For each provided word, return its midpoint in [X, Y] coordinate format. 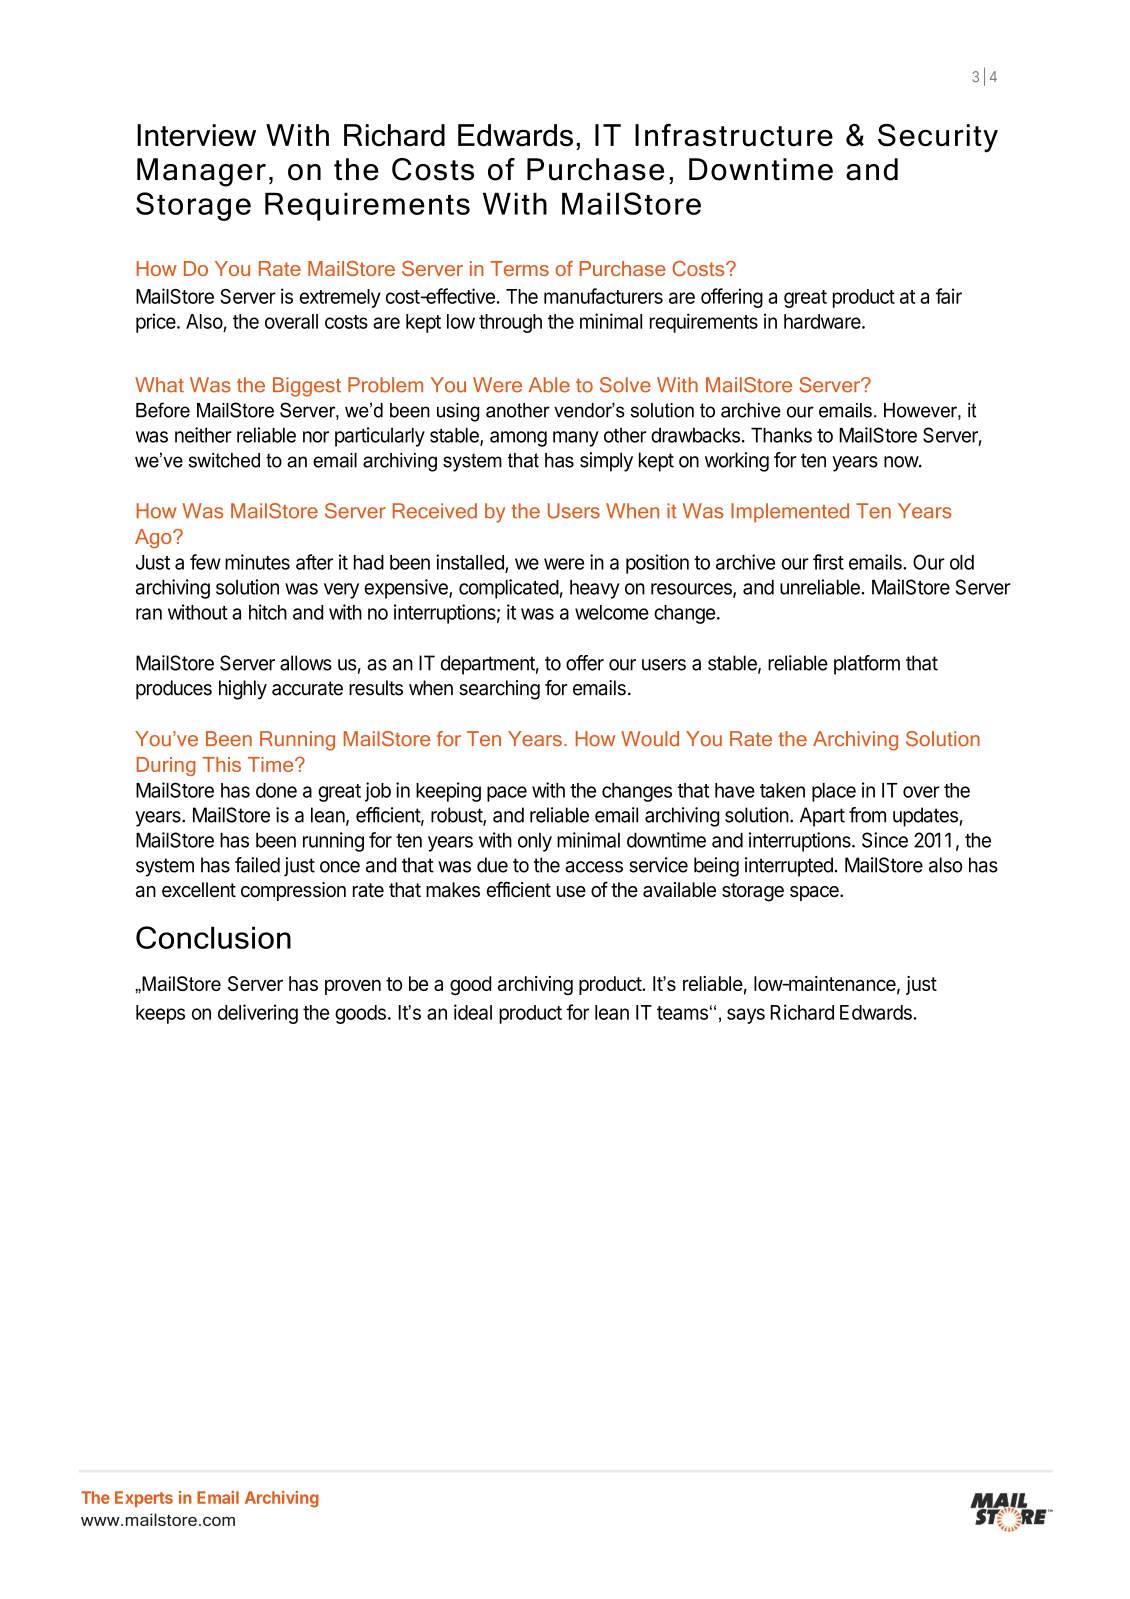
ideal [473, 1012]
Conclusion [213, 937]
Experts [144, 1499]
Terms [520, 268]
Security [938, 138]
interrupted [789, 867]
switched [224, 460]
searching [499, 690]
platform [867, 665]
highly [243, 690]
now [902, 462]
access [594, 867]
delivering [258, 1014]
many [576, 439]
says [746, 1016]
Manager [201, 172]
